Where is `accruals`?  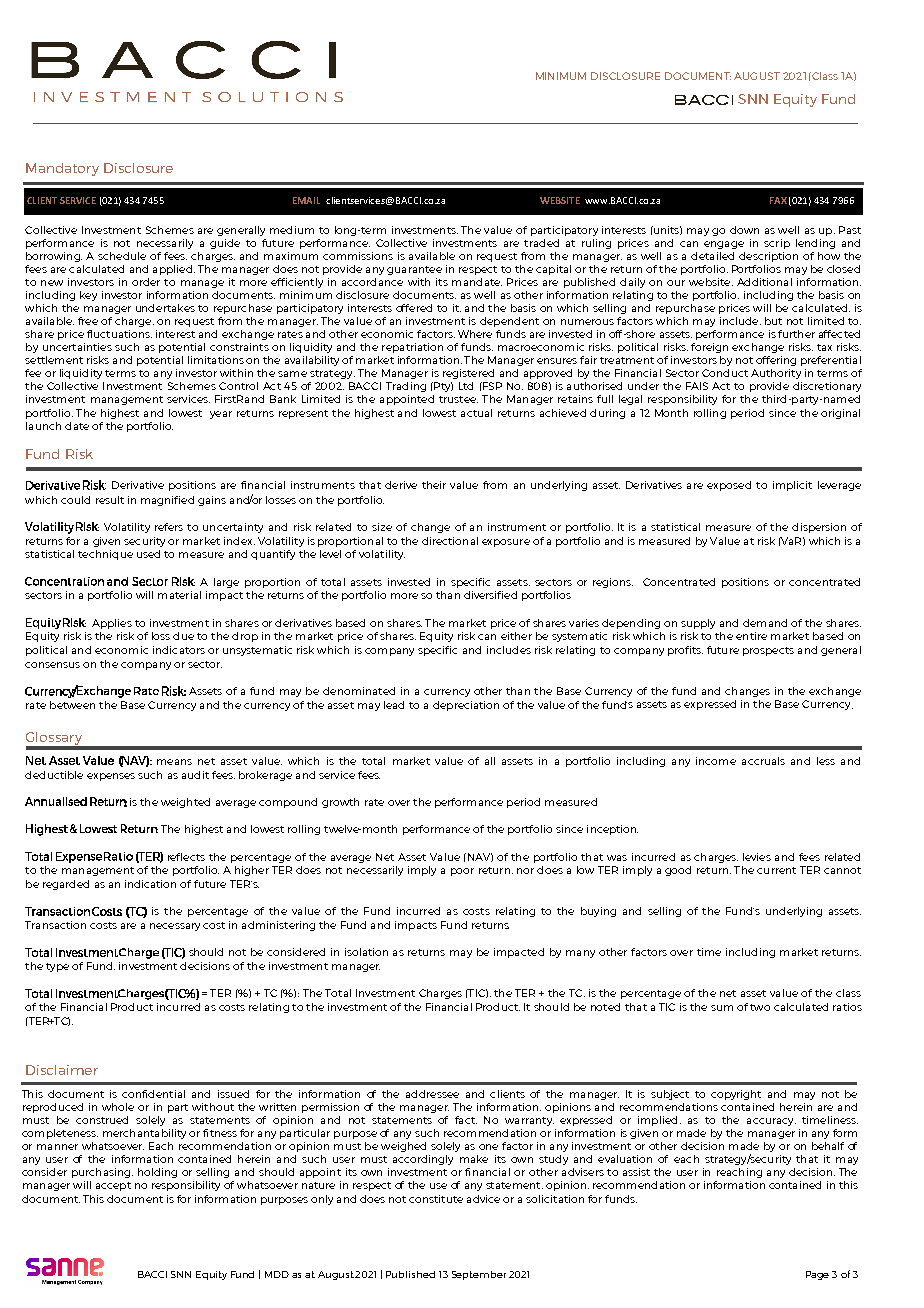 accruals is located at coordinates (763, 761).
